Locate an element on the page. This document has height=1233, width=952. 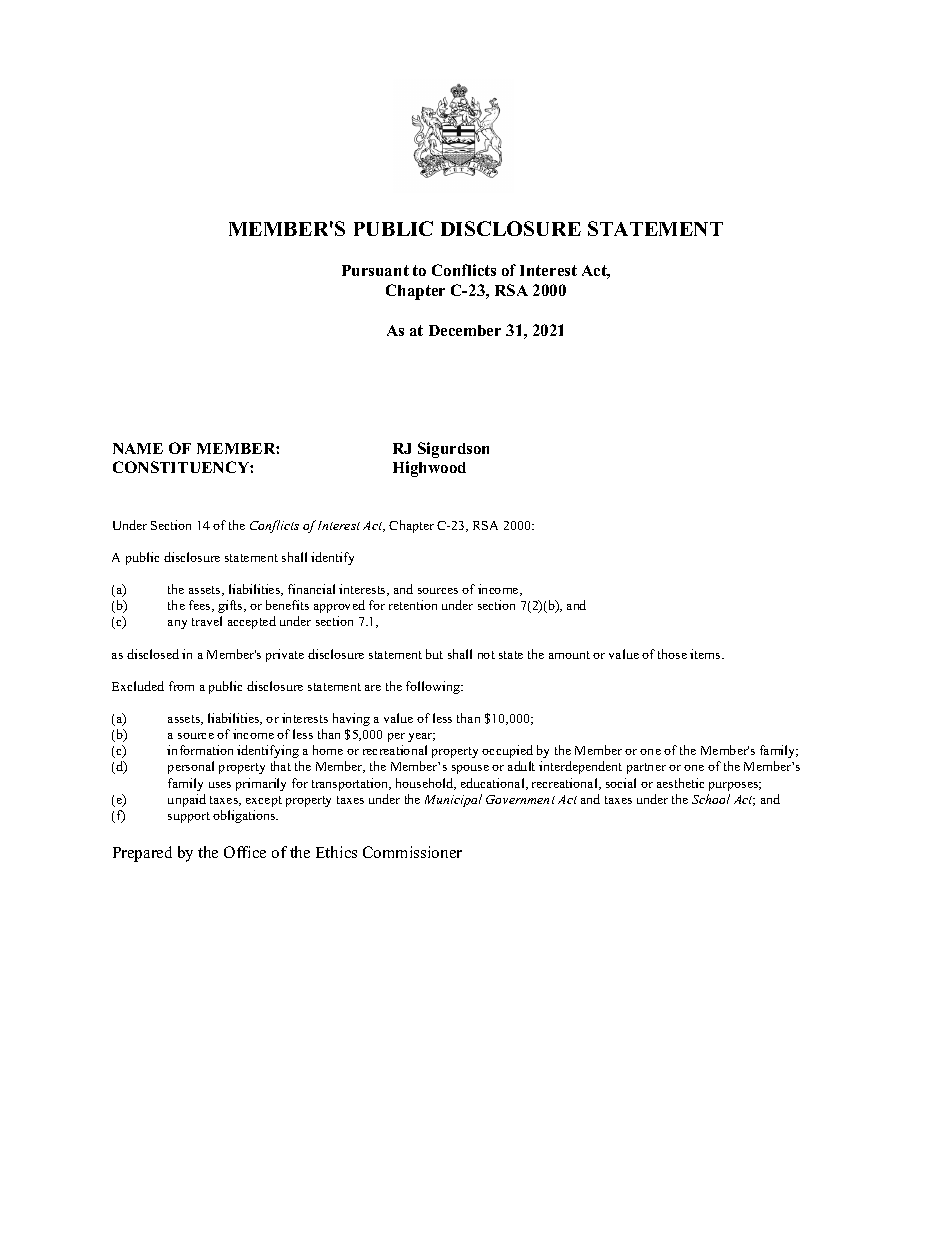
retention is located at coordinates (413, 605).
